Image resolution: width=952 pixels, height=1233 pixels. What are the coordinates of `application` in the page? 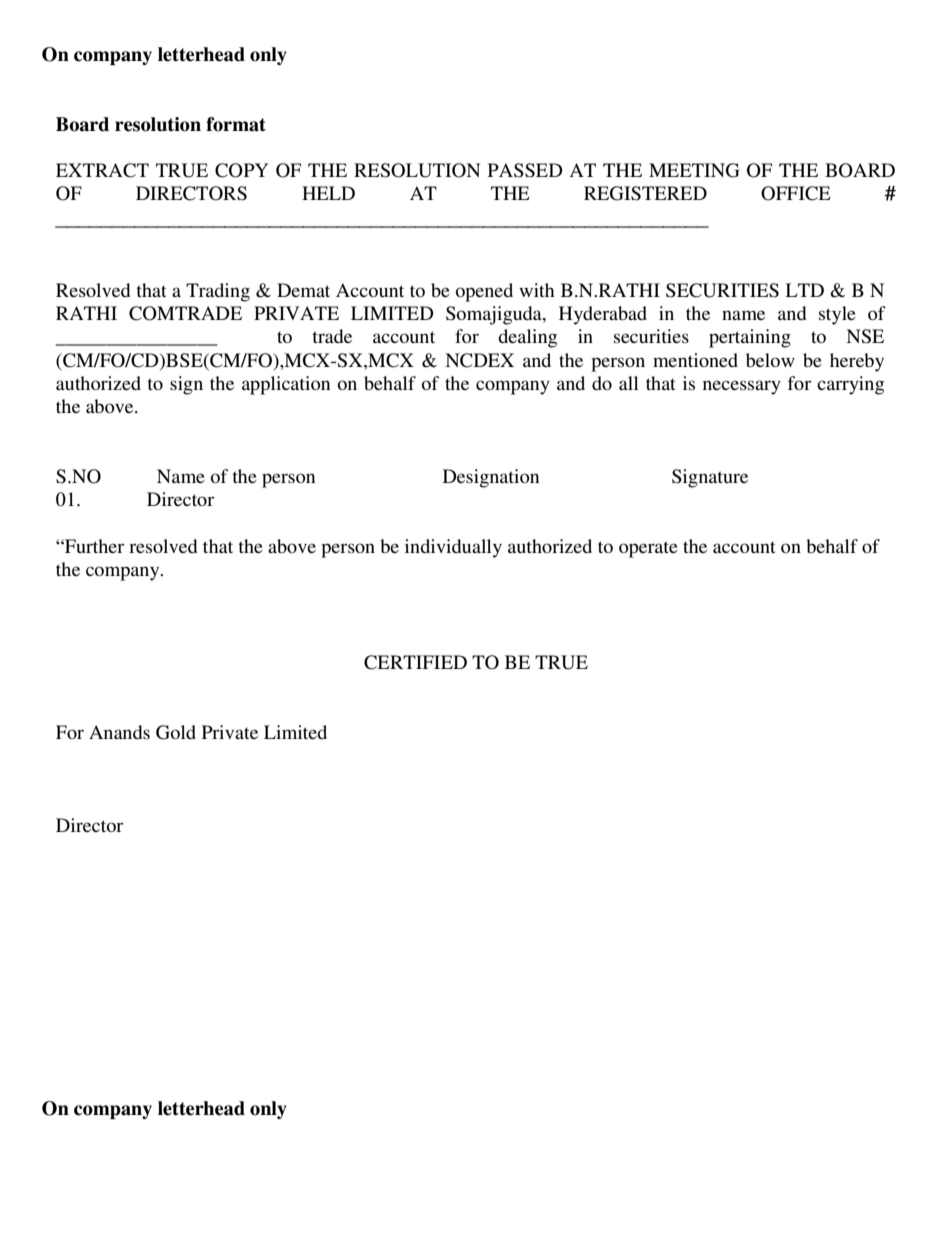 It's located at (286, 385).
